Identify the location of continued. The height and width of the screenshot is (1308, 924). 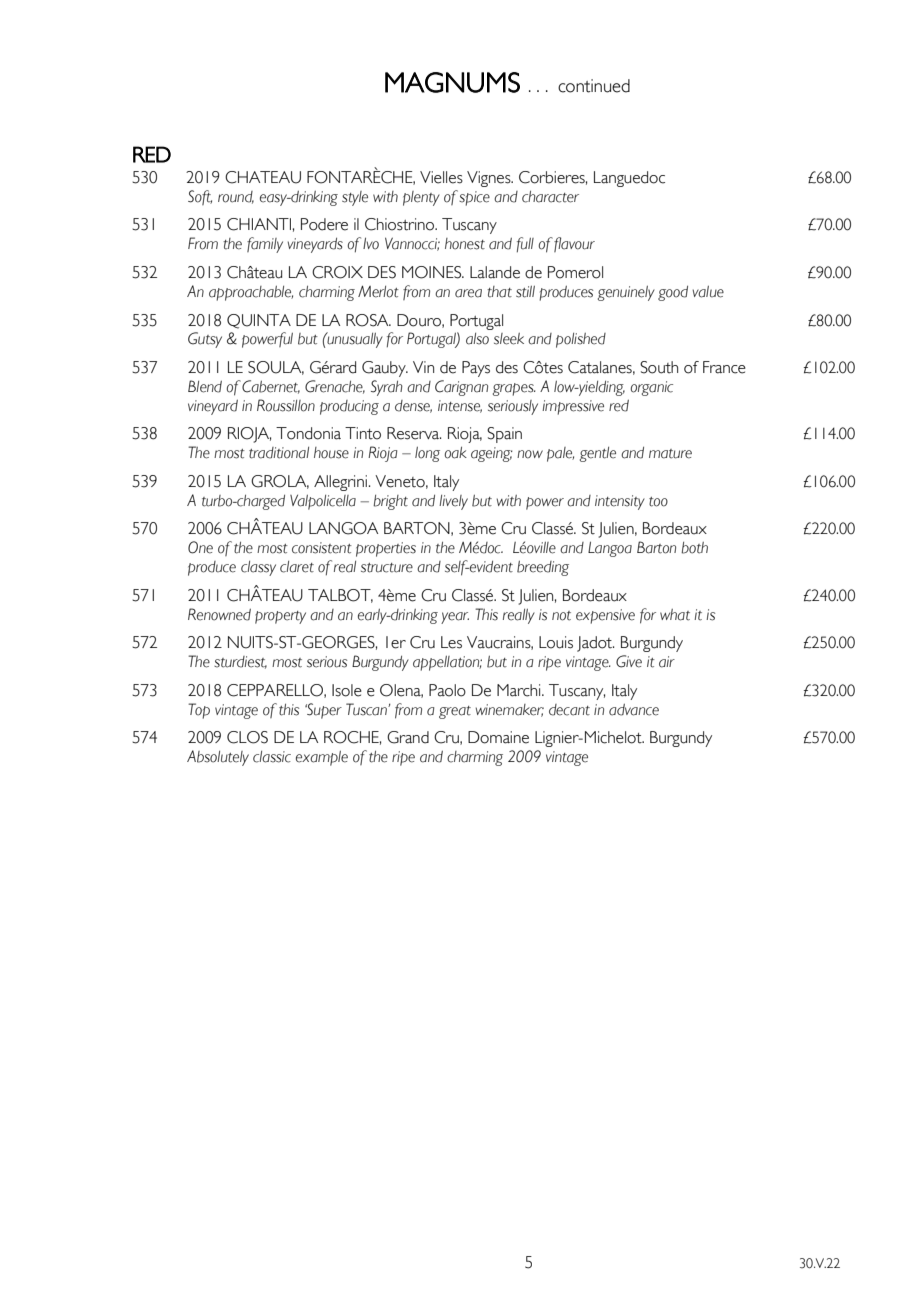
(594, 86).
